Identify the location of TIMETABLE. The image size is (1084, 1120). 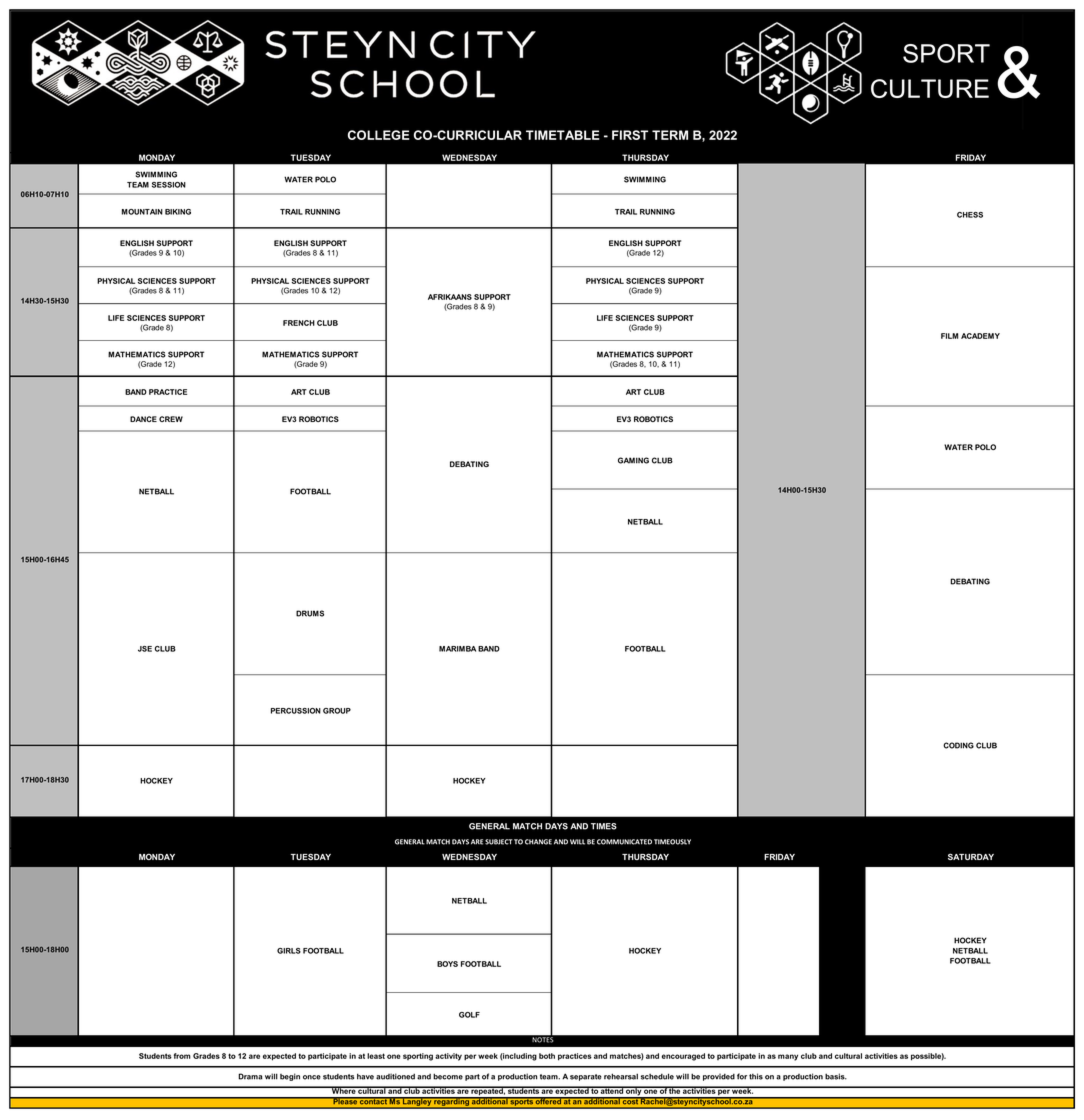
(562, 135).
